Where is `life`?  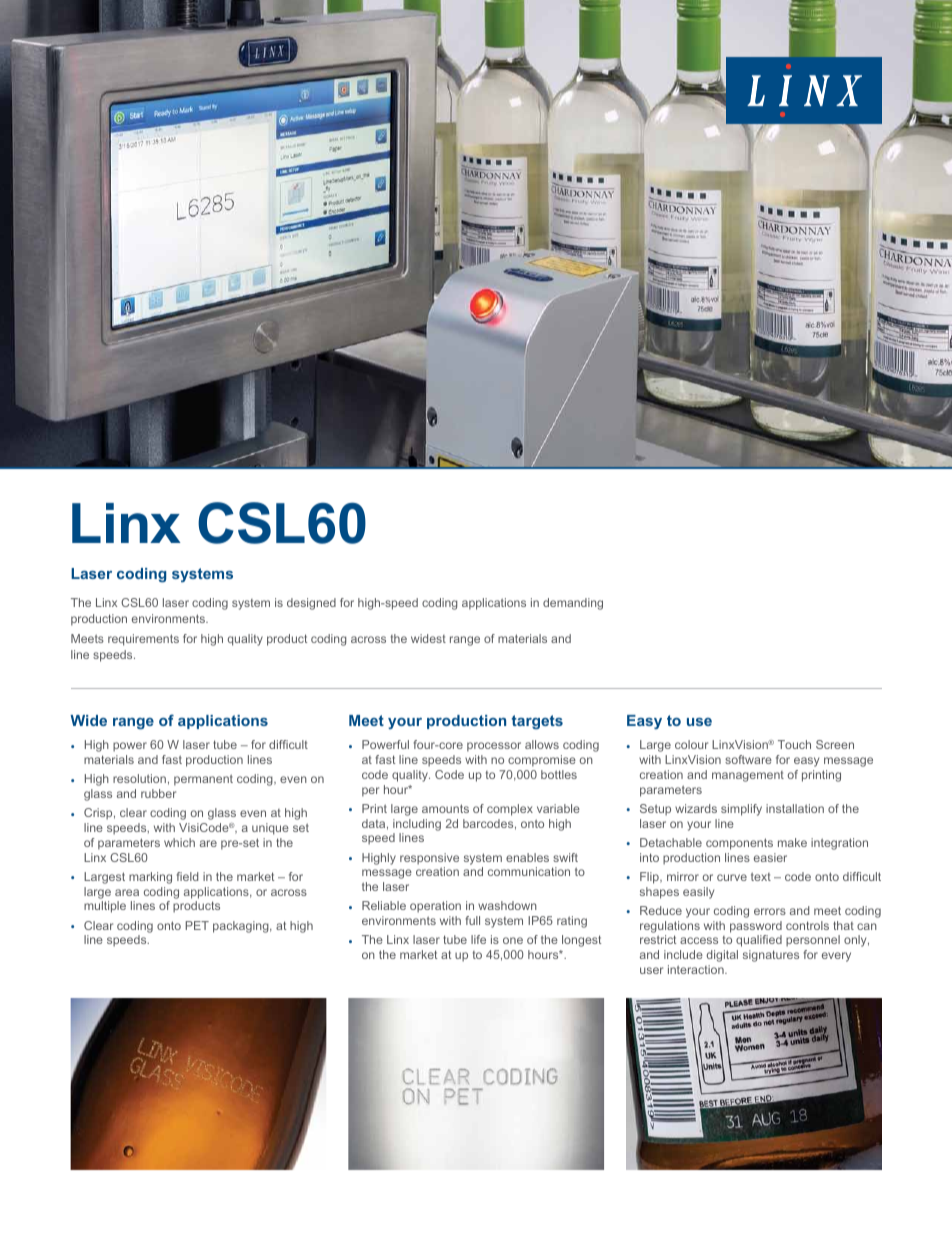
life is located at coordinates (478, 939).
